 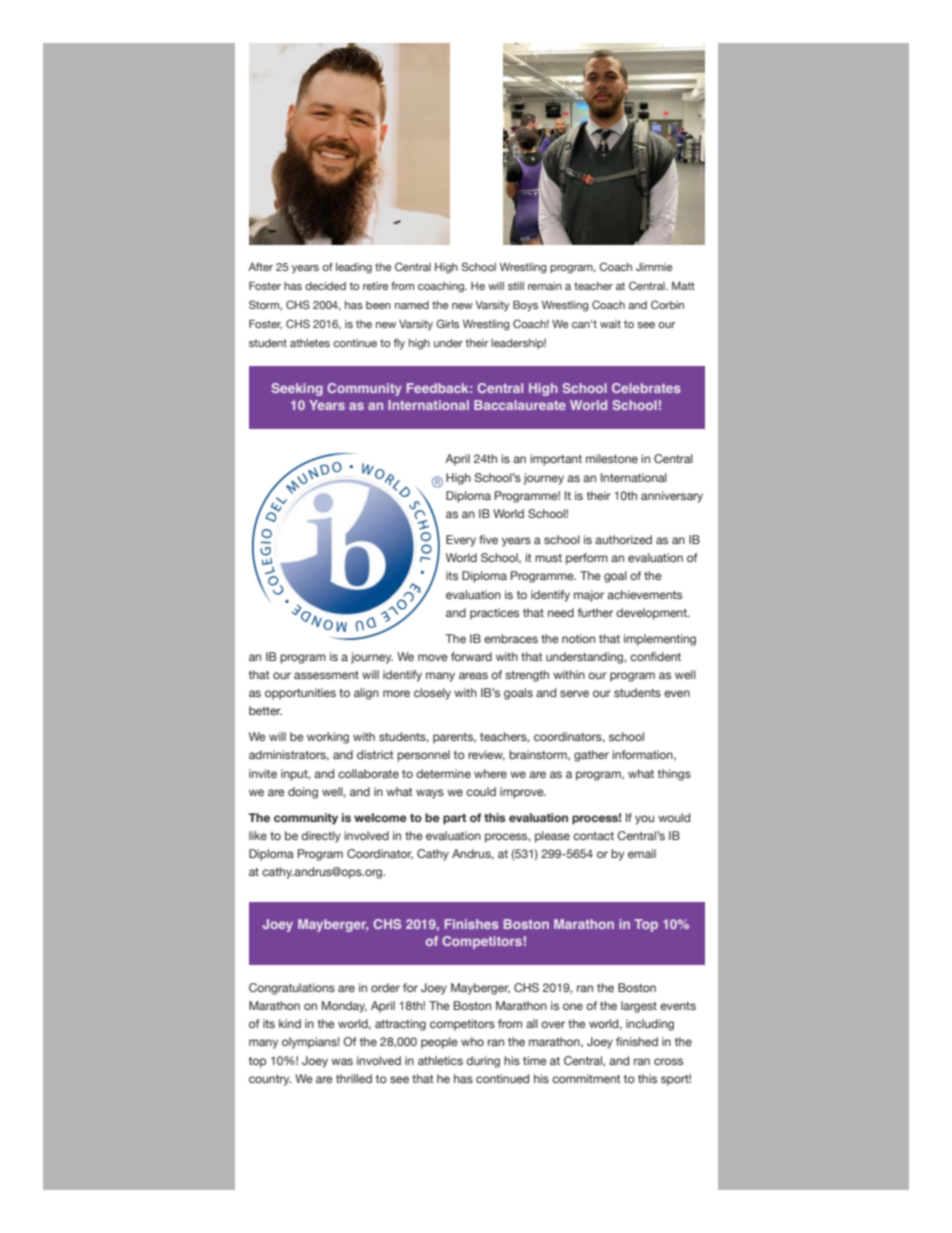 What do you see at coordinates (342, 1061) in the screenshot?
I see `was` at bounding box center [342, 1061].
